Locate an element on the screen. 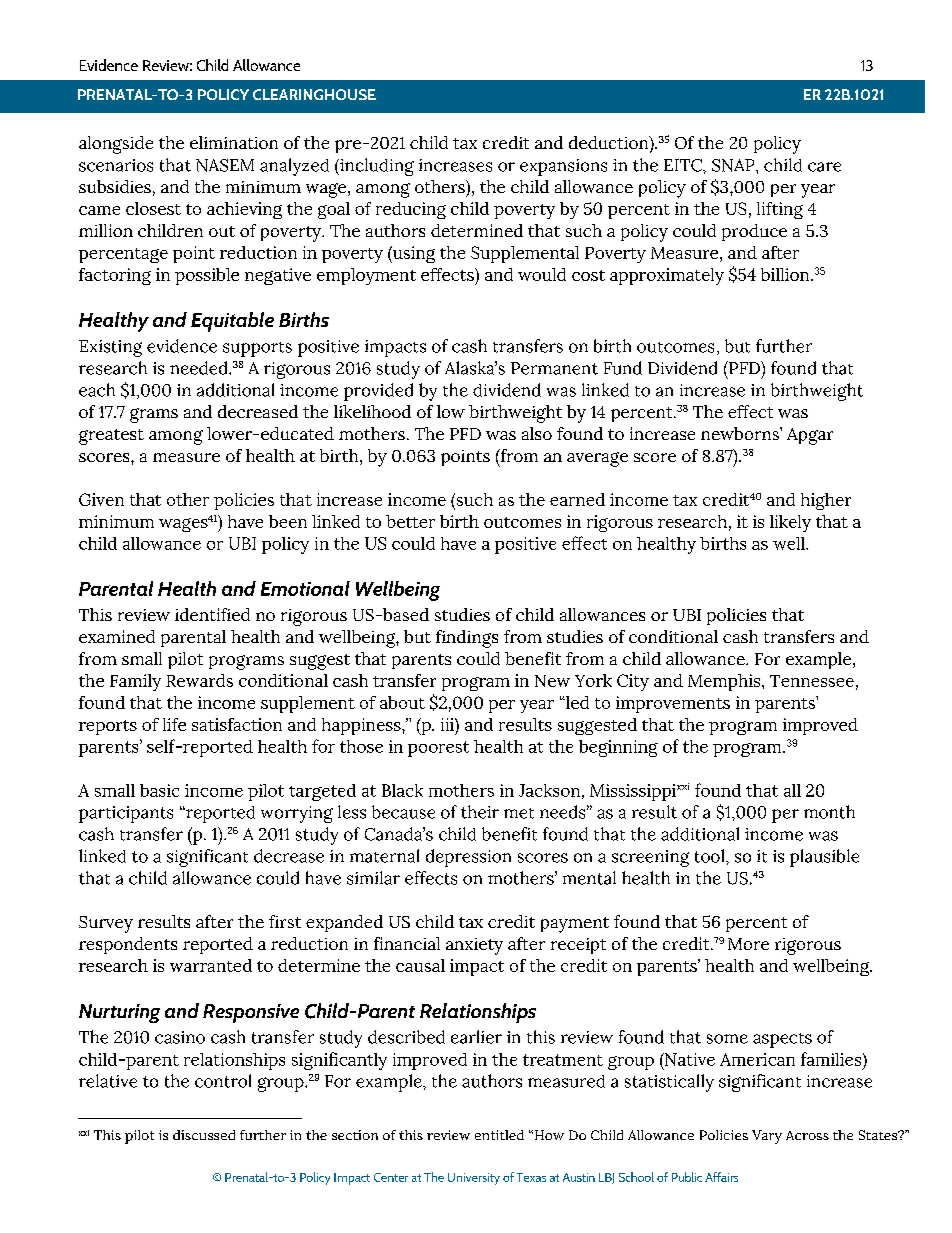 The image size is (952, 1233). discussed is located at coordinates (204, 1135).
